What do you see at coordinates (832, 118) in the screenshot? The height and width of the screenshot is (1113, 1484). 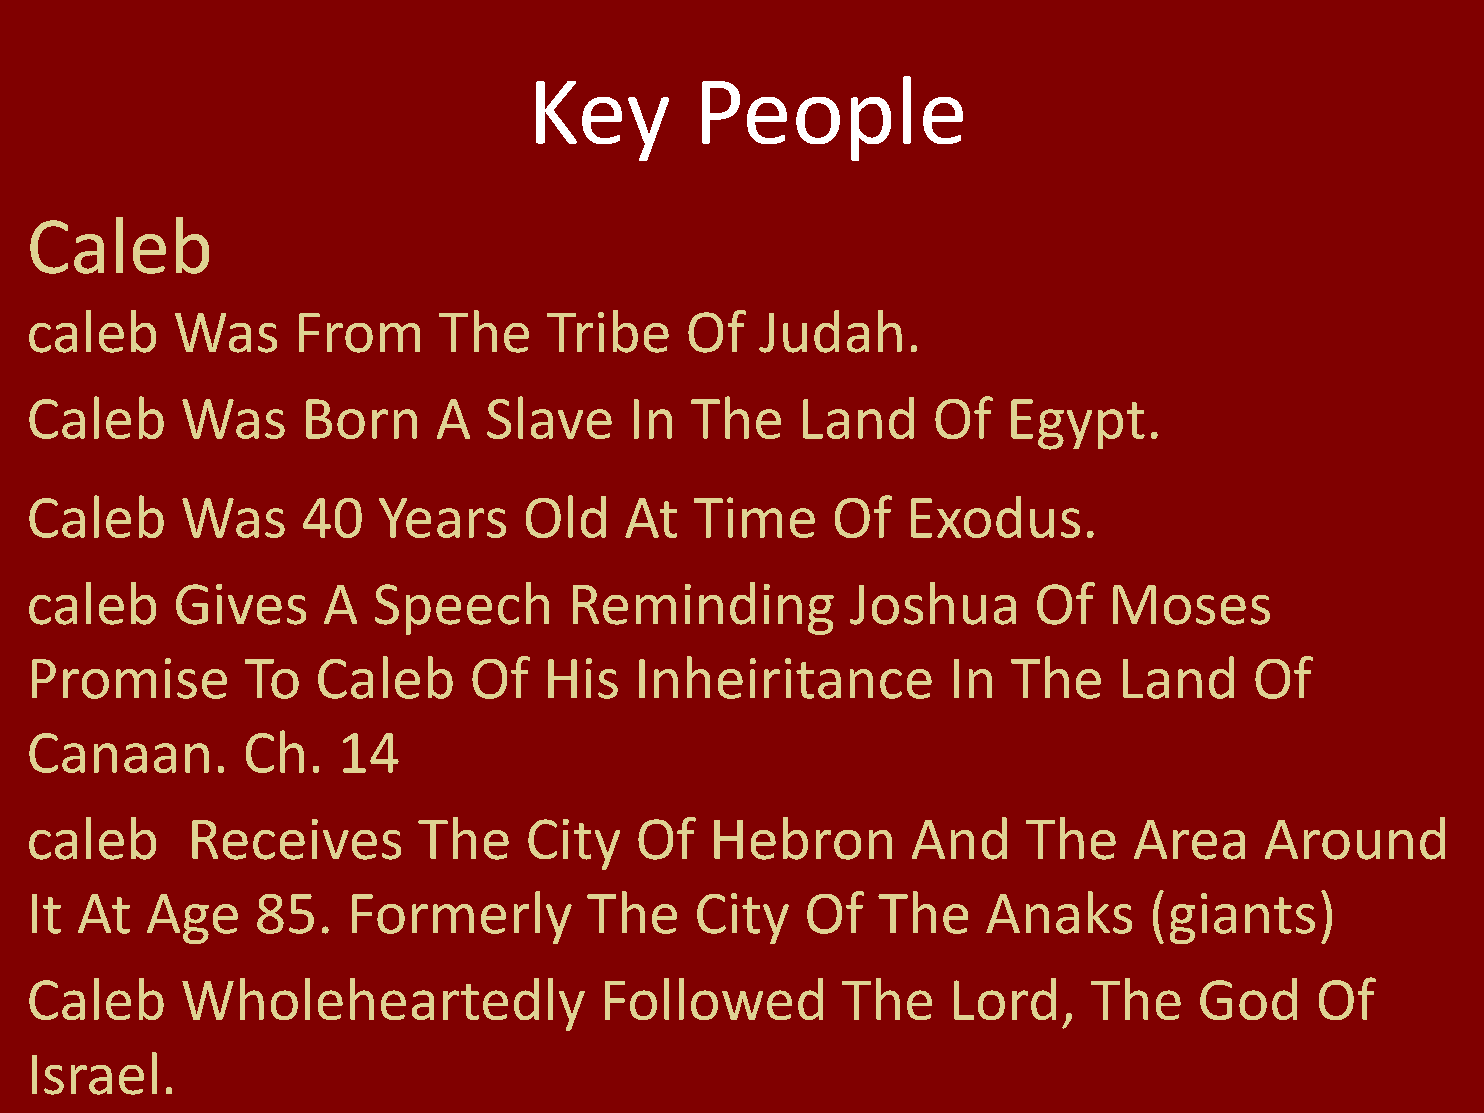 I see `People` at bounding box center [832, 118].
